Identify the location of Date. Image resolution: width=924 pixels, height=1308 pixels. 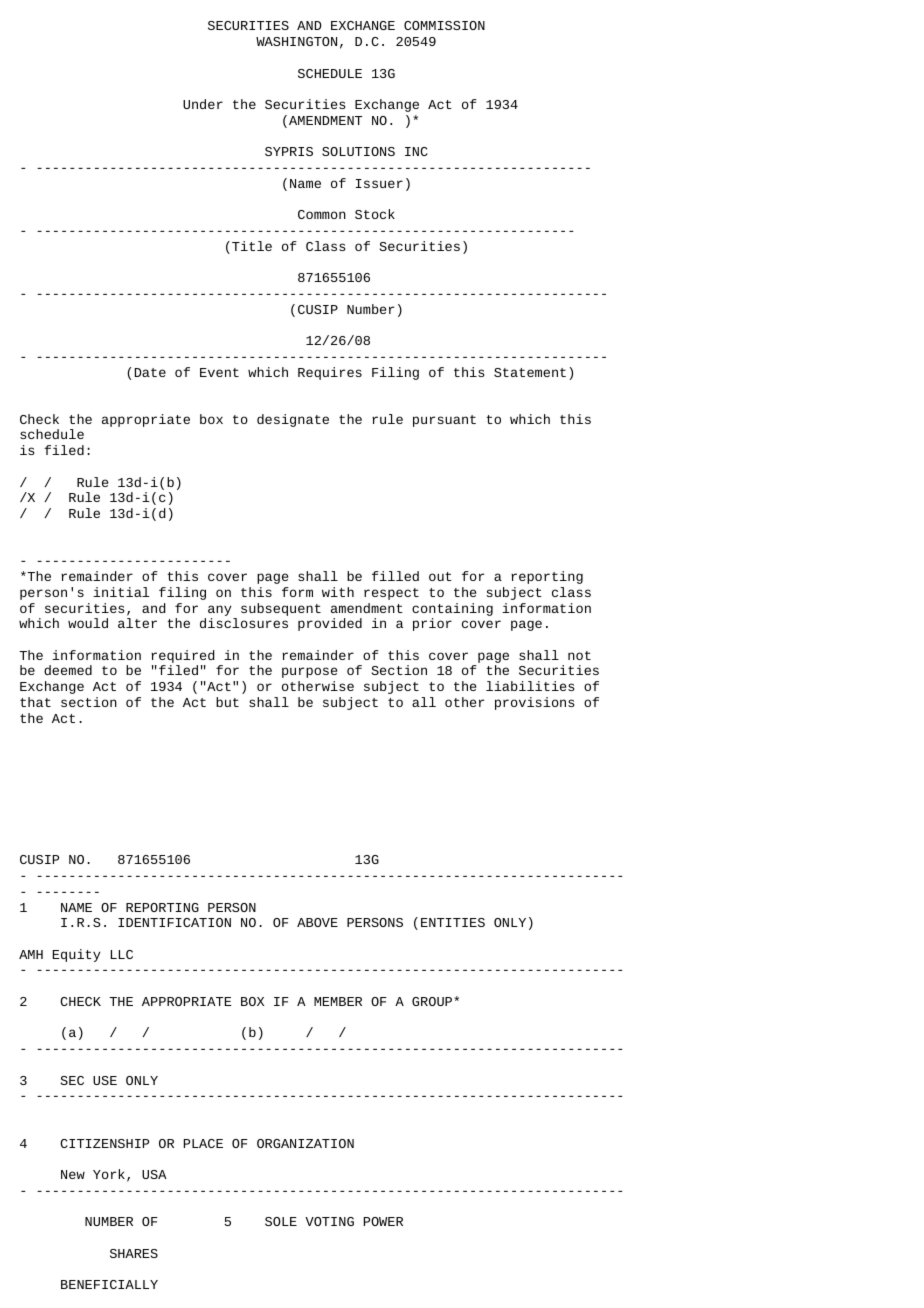
(150, 372).
